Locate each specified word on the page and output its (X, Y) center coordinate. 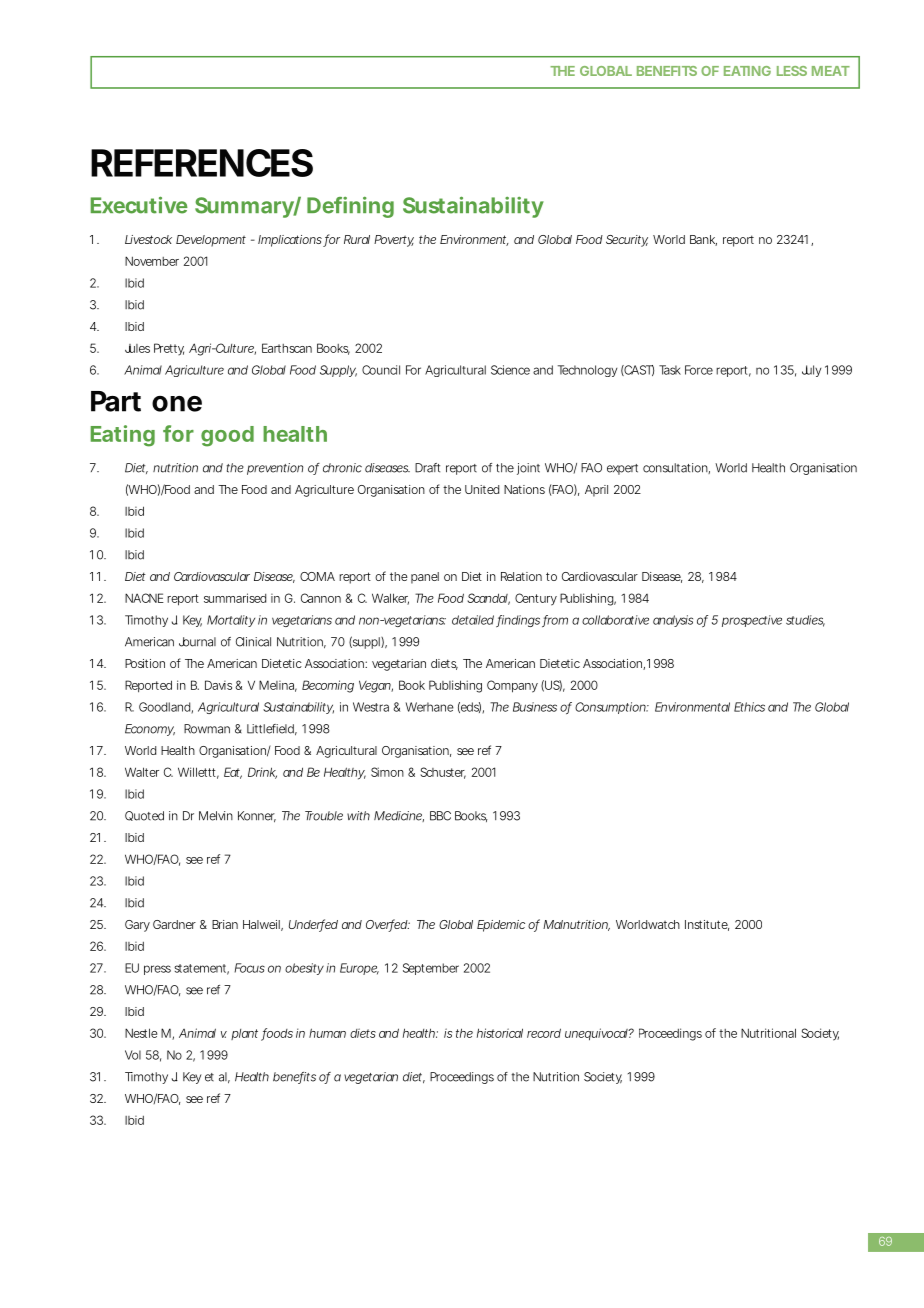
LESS (792, 71)
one (177, 404)
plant (244, 1034)
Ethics (749, 707)
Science (510, 370)
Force (699, 370)
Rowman (207, 729)
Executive (139, 205)
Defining (350, 207)
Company (512, 686)
